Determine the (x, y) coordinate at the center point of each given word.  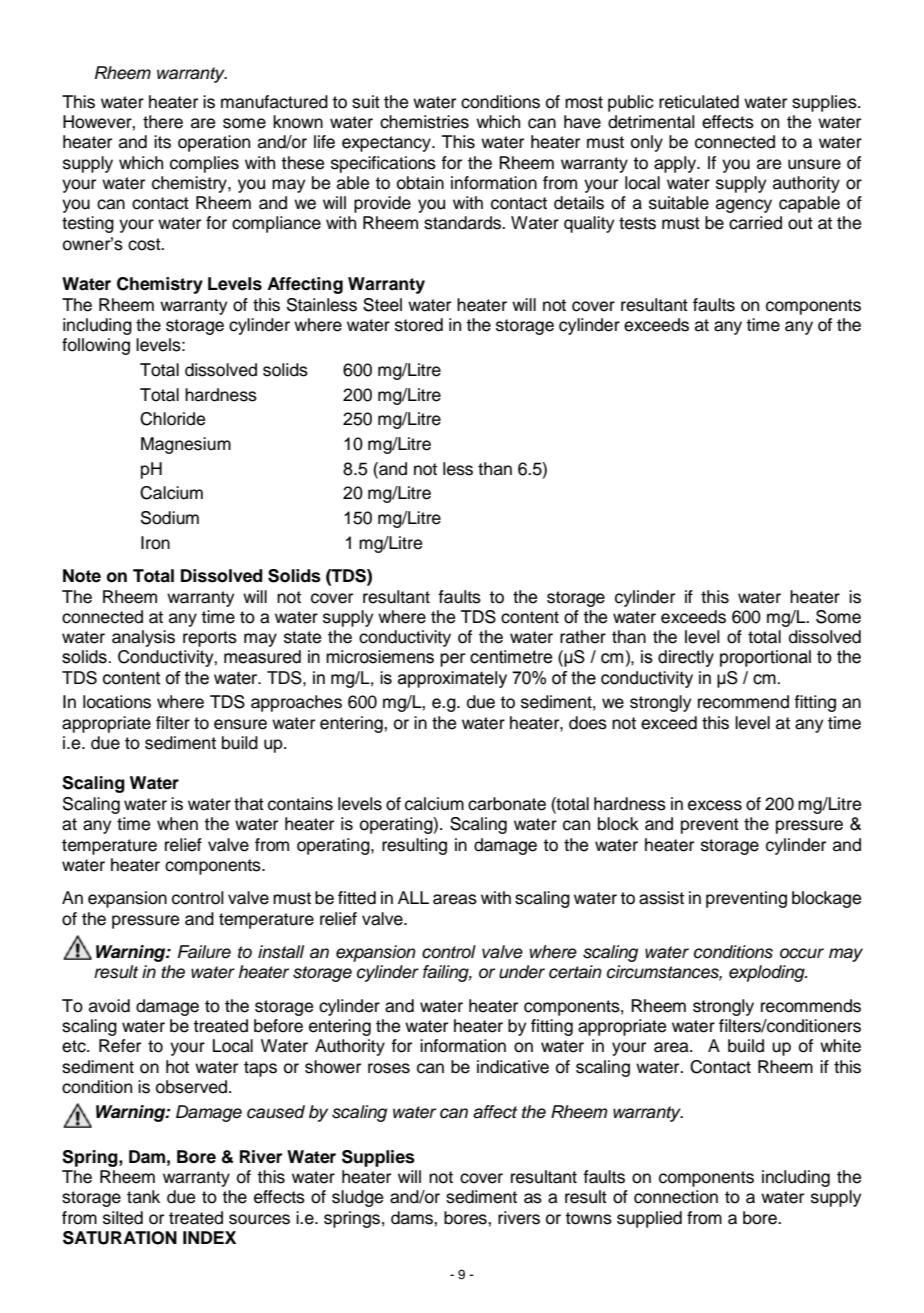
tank (143, 1197)
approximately (452, 679)
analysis (143, 638)
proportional (765, 658)
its (162, 142)
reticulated (699, 102)
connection (676, 1197)
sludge (357, 1198)
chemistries (424, 122)
